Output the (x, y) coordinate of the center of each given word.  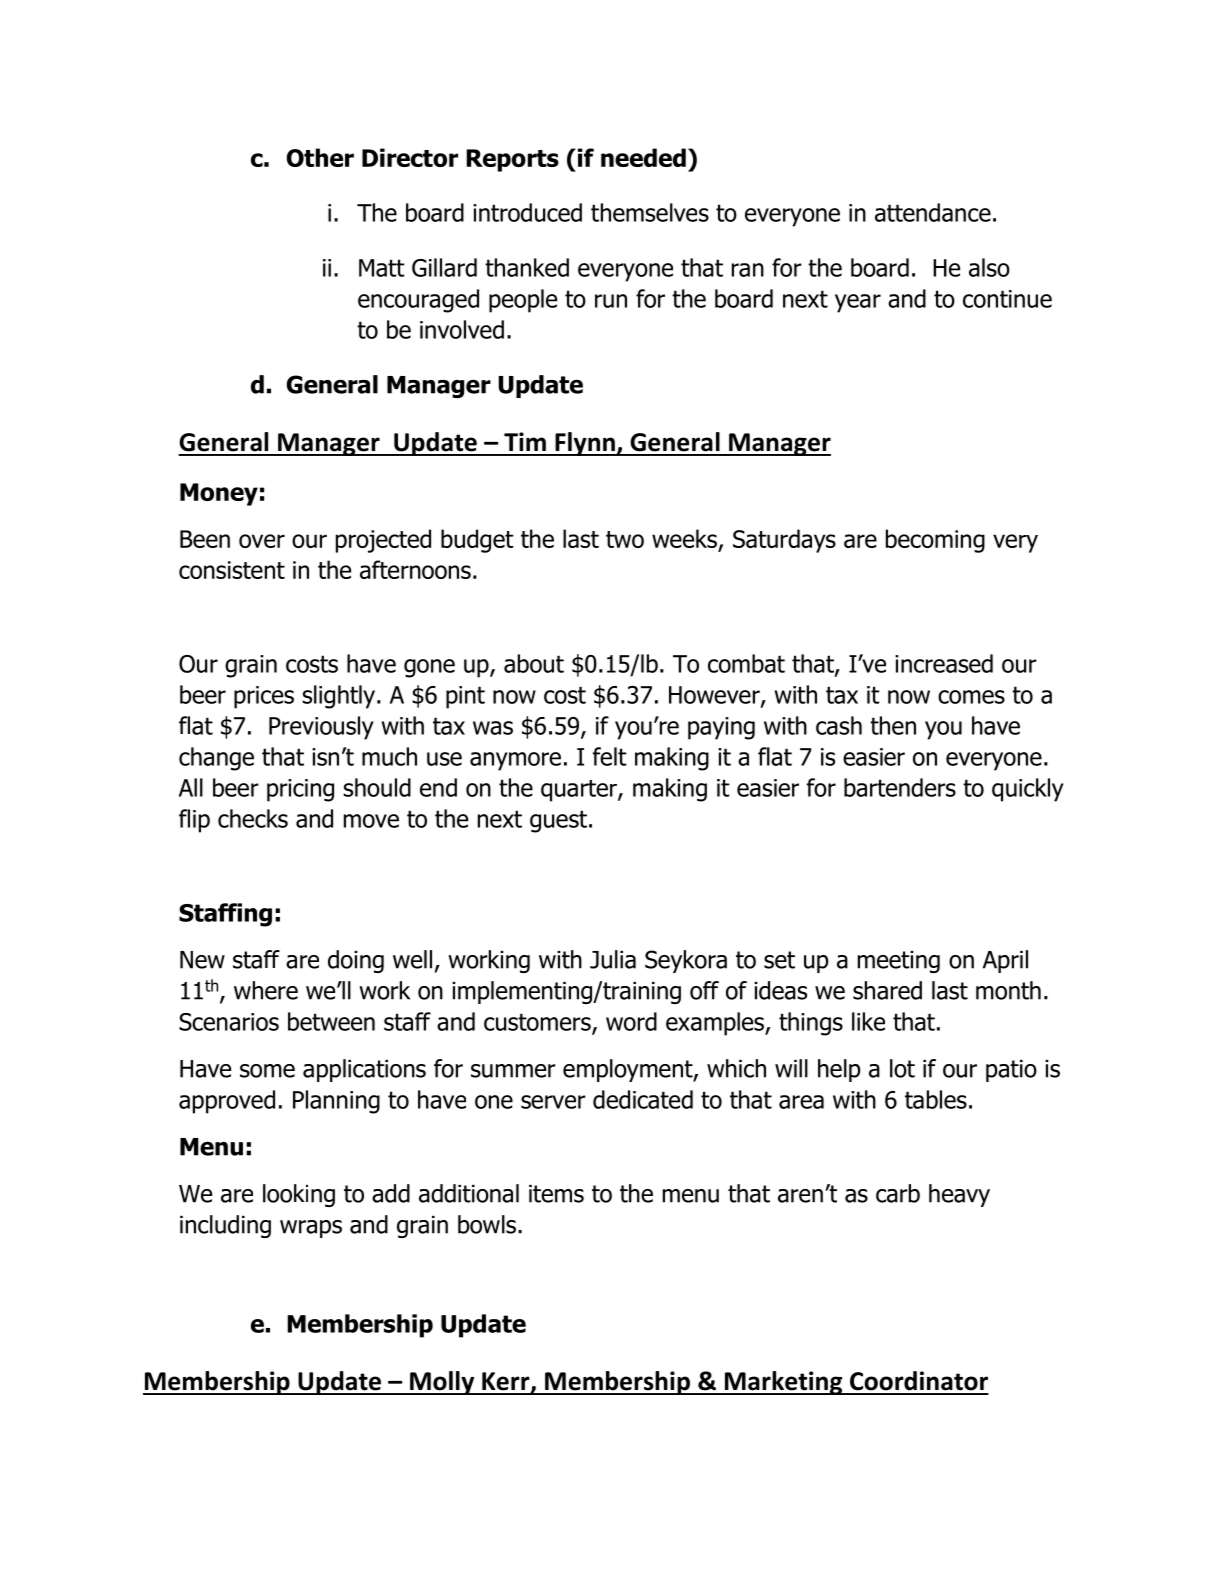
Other (320, 157)
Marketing (783, 1383)
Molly (442, 1383)
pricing (300, 790)
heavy (959, 1195)
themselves (650, 212)
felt (609, 756)
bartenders (900, 787)
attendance (933, 212)
